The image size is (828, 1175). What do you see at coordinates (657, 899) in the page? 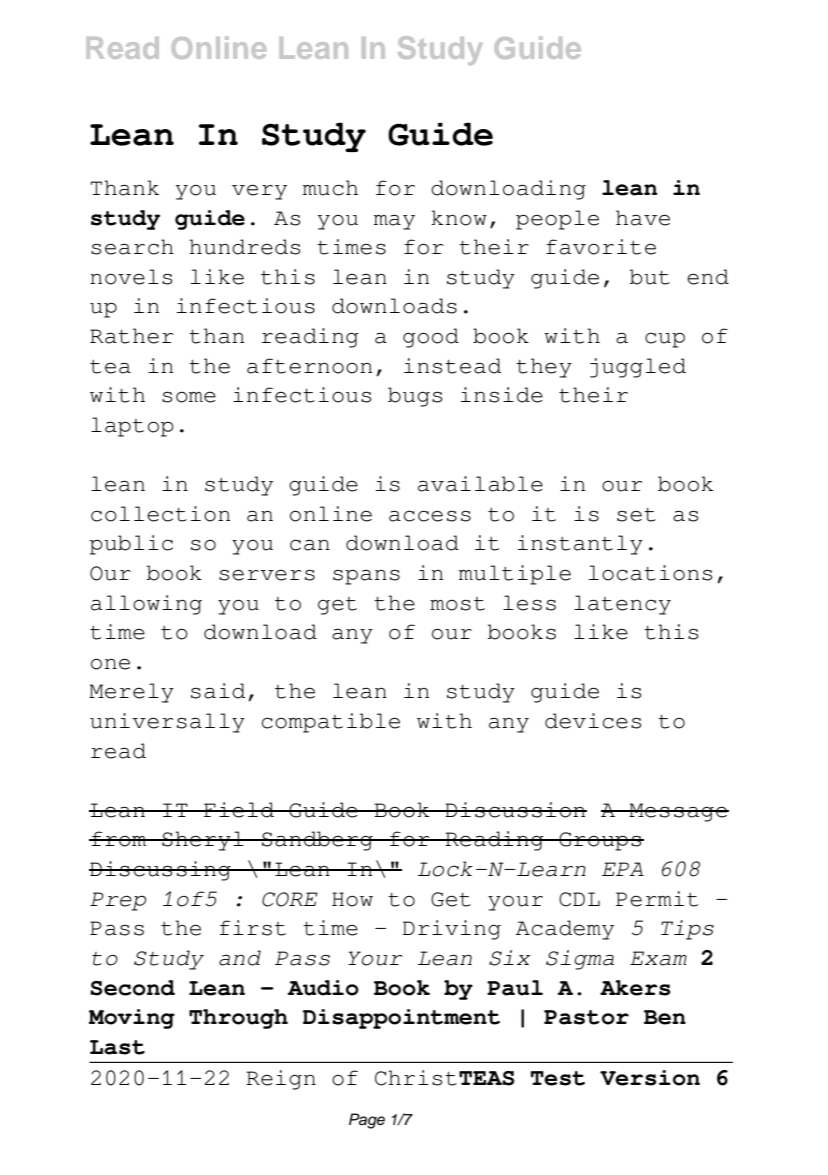
I see `Permit` at bounding box center [657, 899].
